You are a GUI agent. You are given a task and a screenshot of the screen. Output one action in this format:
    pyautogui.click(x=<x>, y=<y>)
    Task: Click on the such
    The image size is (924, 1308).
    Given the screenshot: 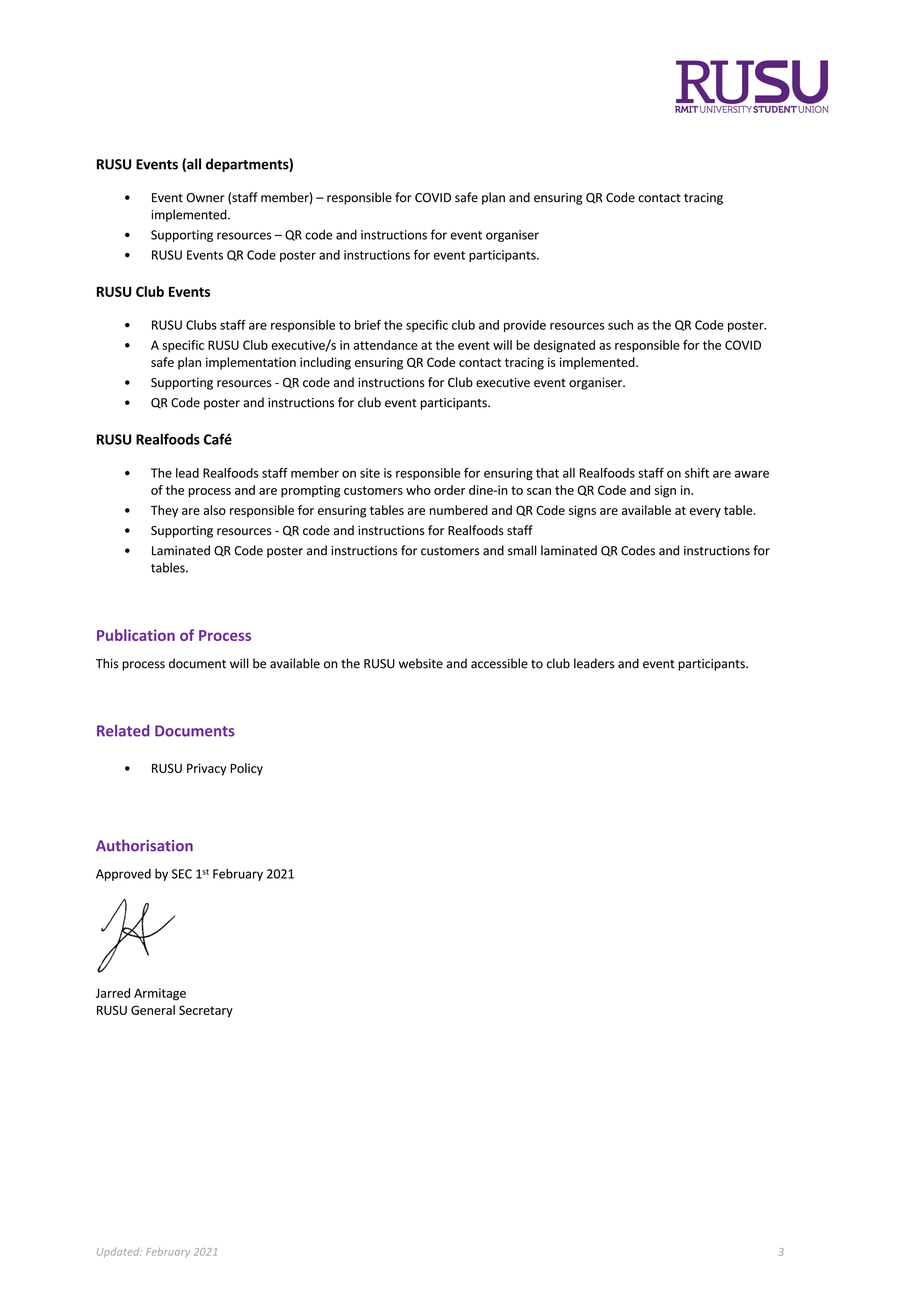 What is the action you would take?
    pyautogui.click(x=620, y=325)
